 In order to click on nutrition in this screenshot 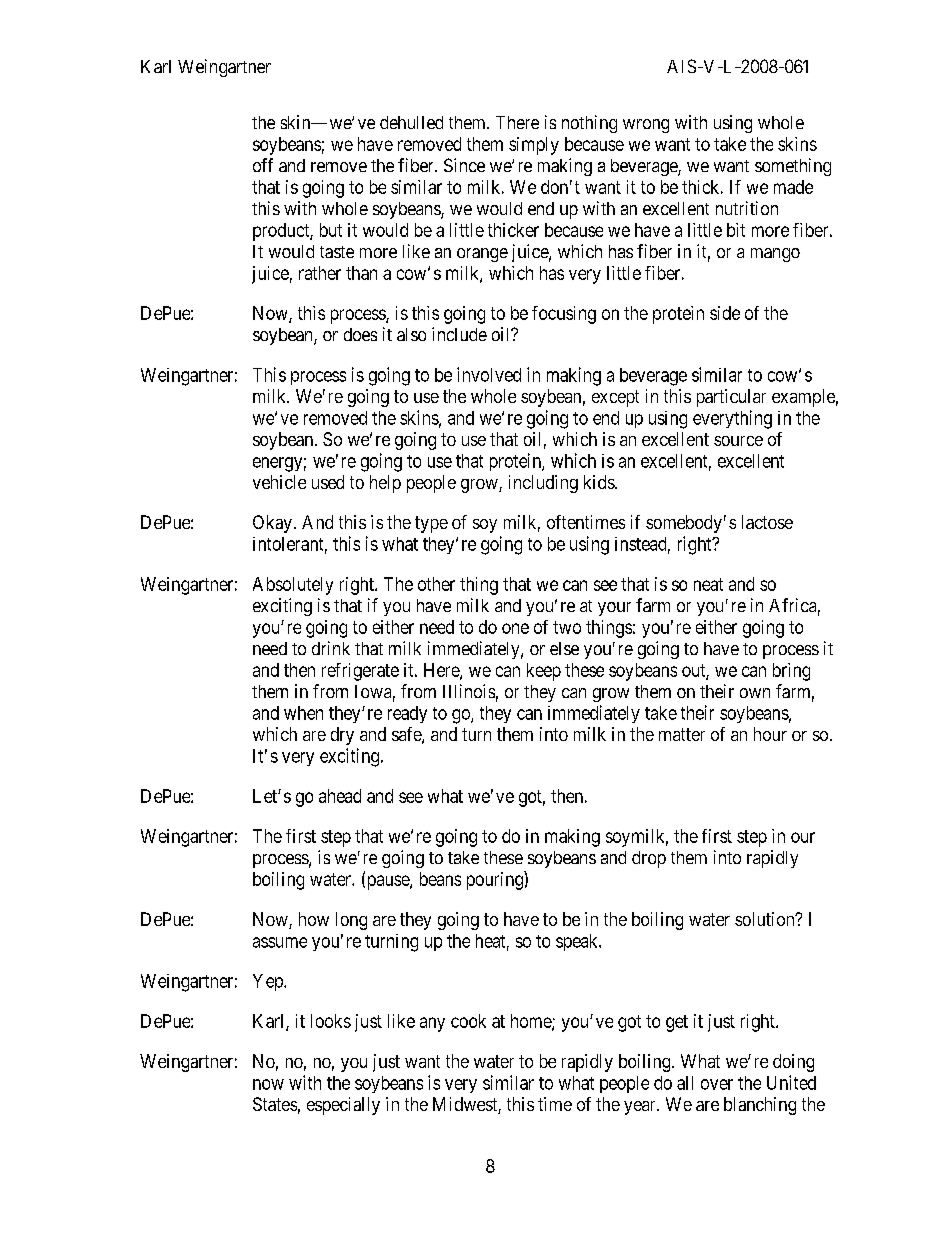, I will do `click(747, 208)`.
